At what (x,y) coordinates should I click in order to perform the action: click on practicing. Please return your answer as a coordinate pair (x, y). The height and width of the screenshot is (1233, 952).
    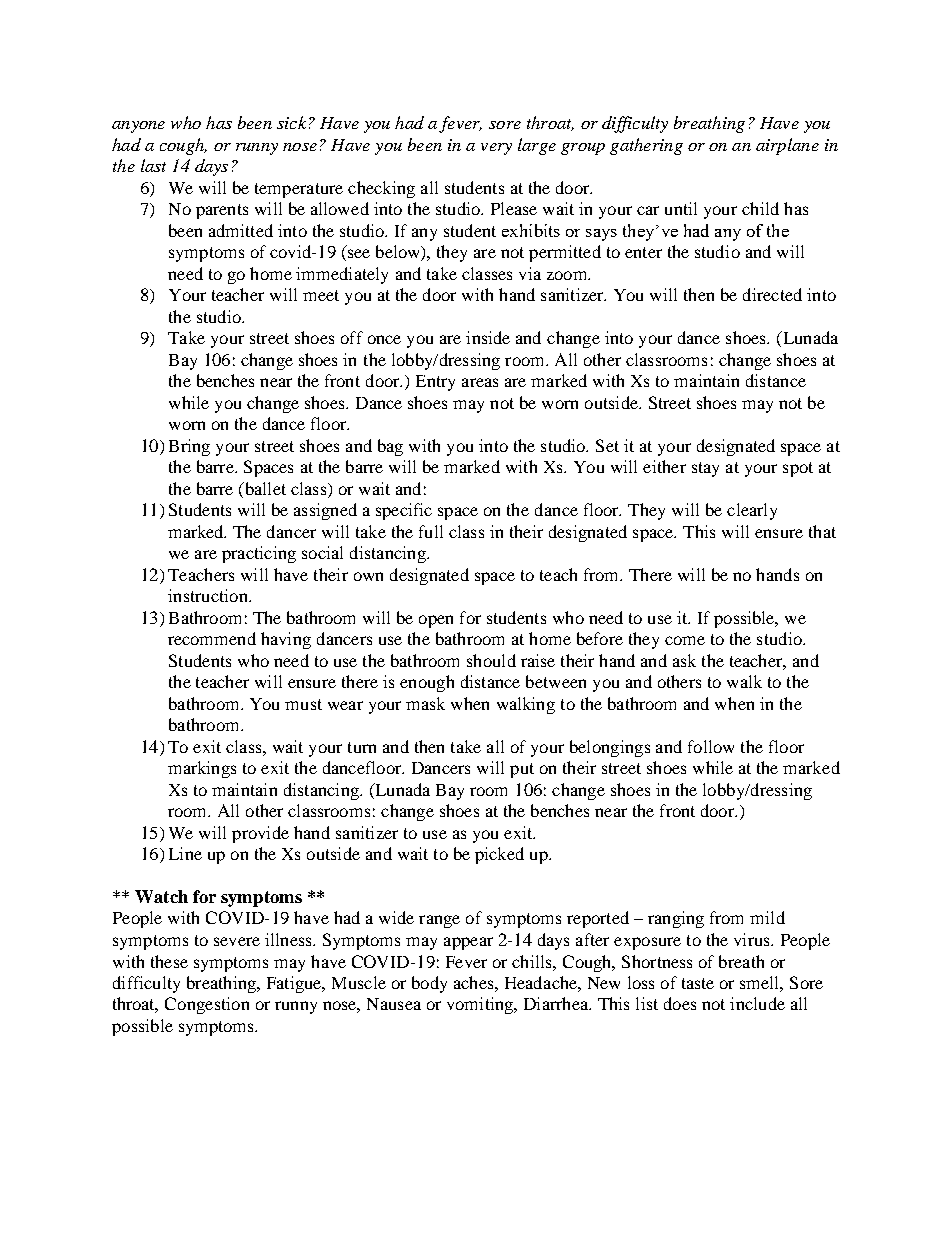
    Looking at the image, I should click on (259, 554).
